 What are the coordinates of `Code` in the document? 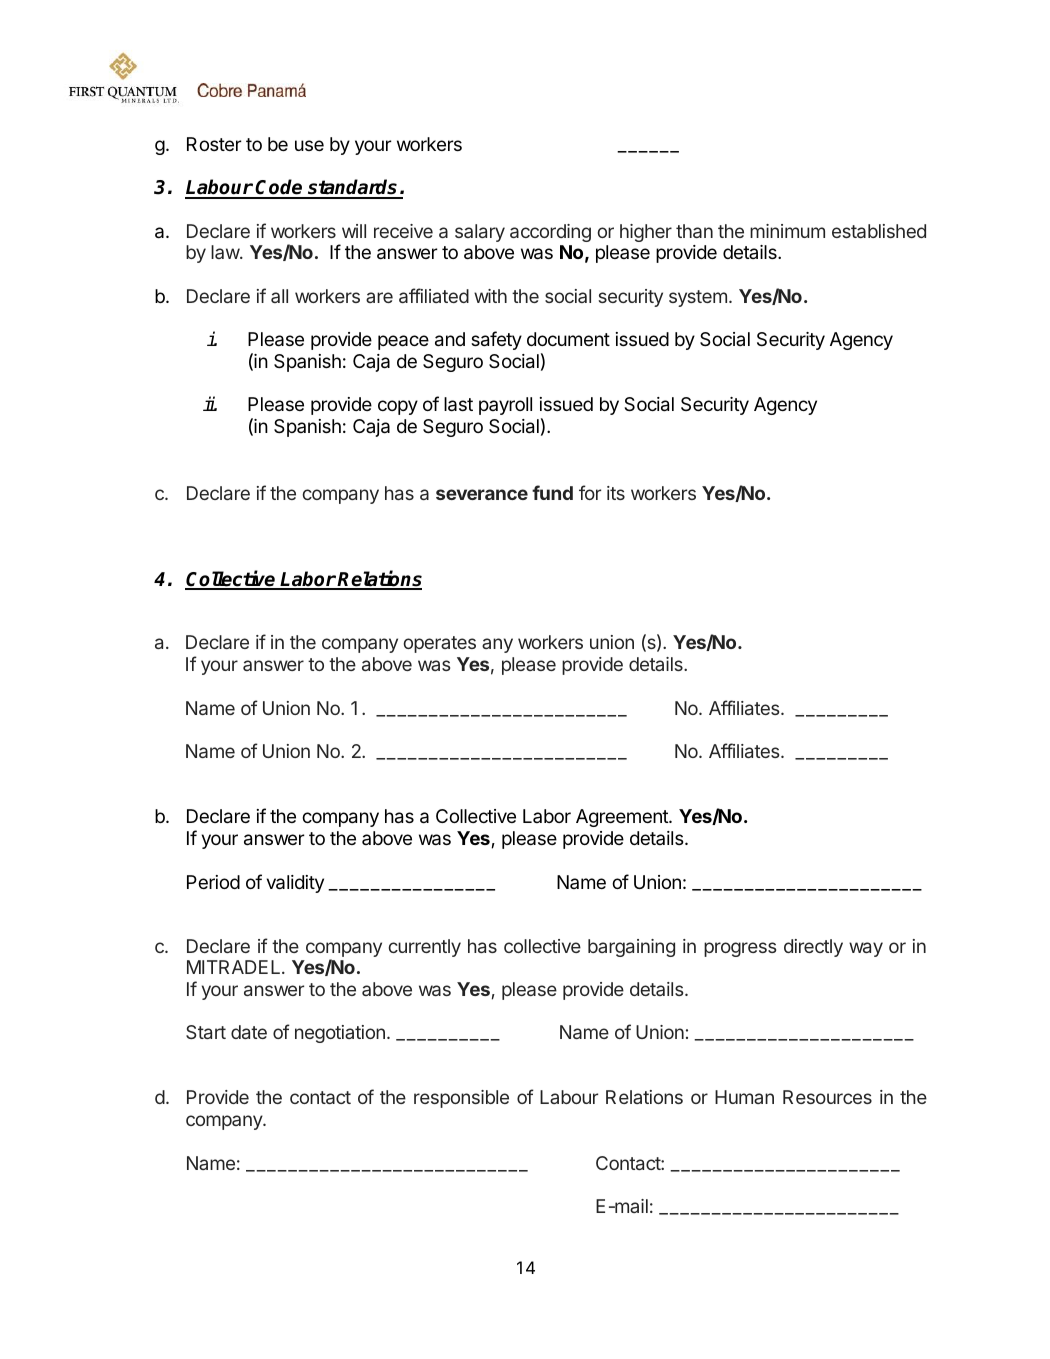 It's located at (279, 188).
